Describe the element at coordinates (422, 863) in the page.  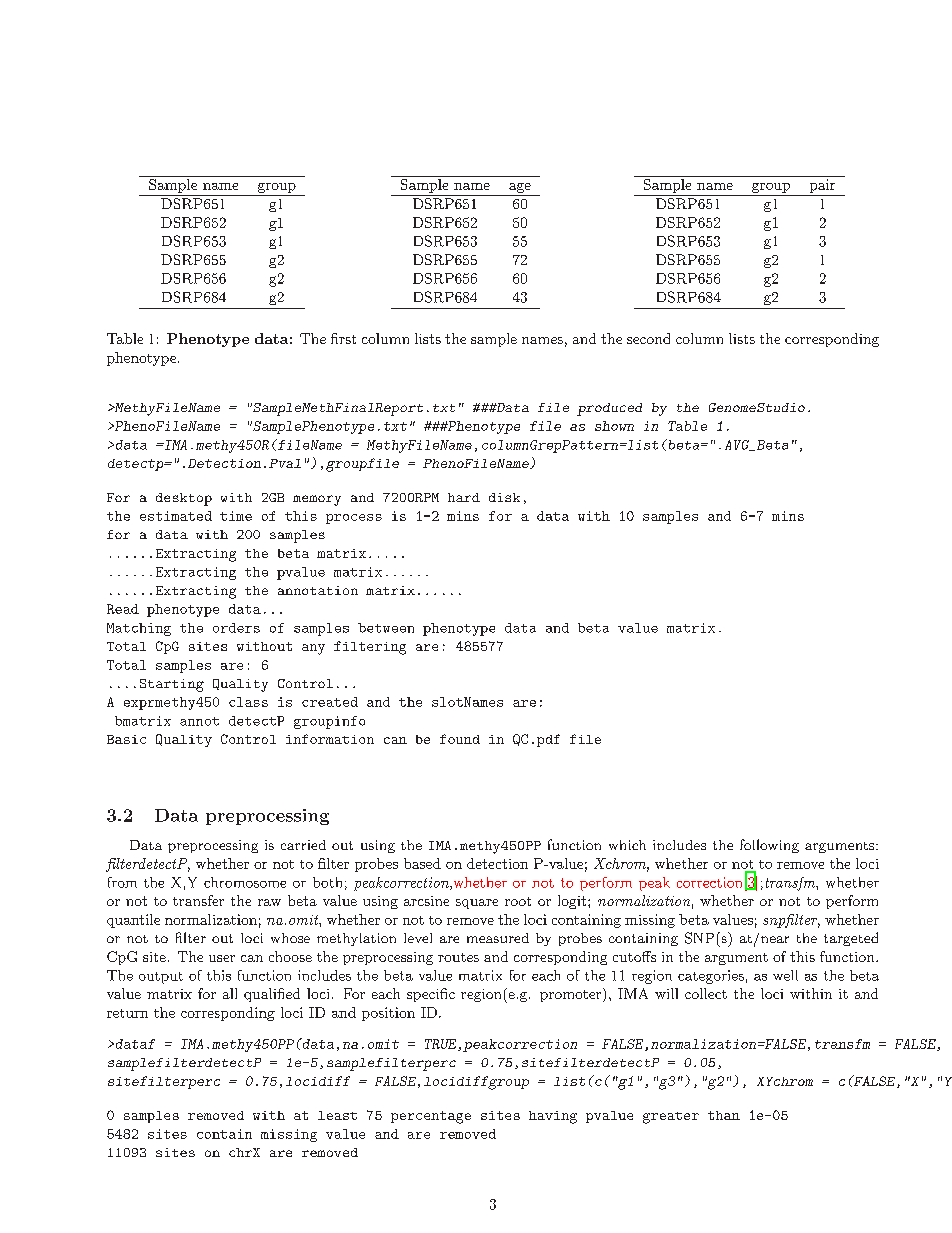
I see `based` at that location.
